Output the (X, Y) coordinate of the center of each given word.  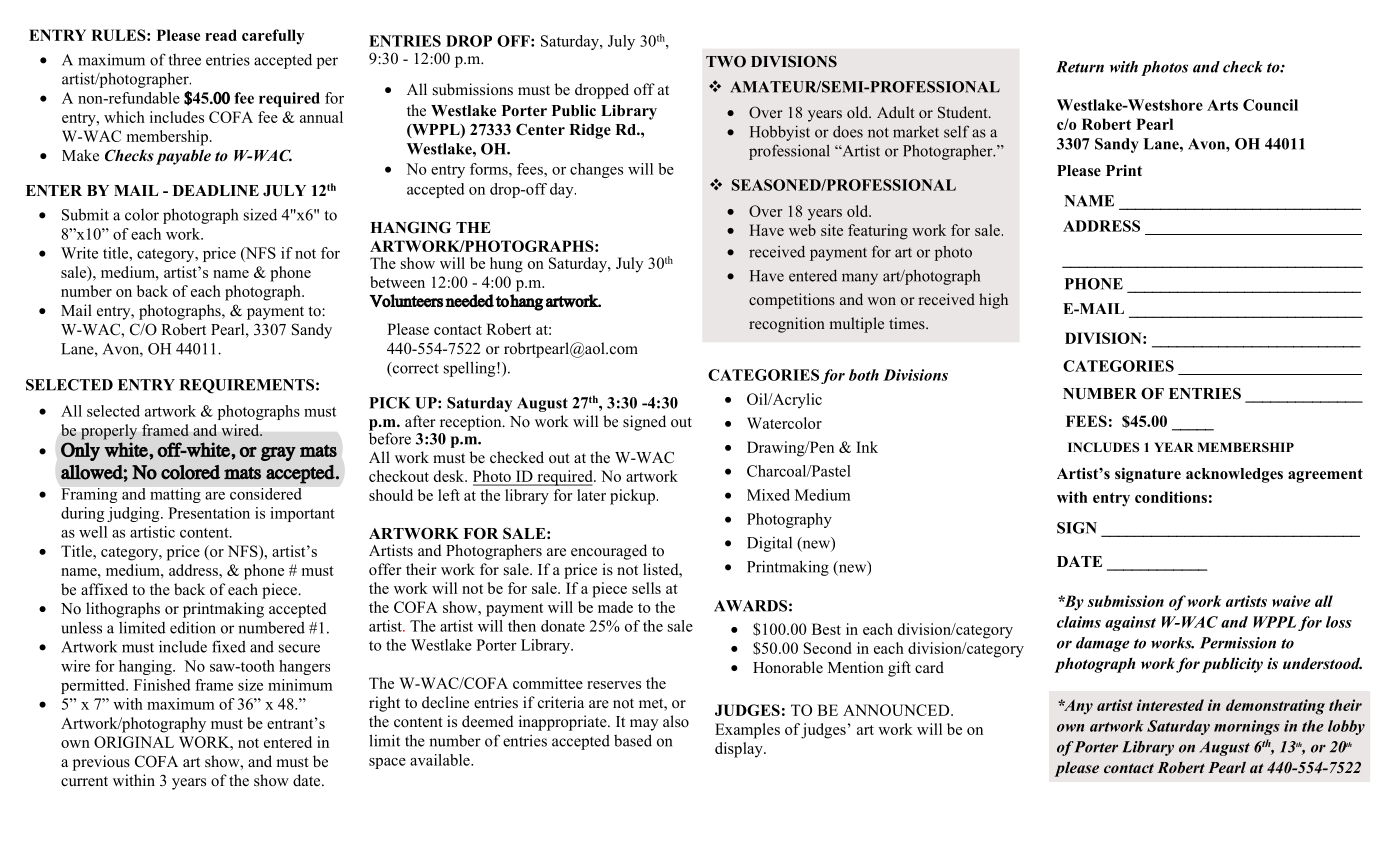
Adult (895, 112)
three (184, 60)
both (864, 375)
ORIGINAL (134, 742)
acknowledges (1234, 475)
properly (109, 432)
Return (1080, 67)
